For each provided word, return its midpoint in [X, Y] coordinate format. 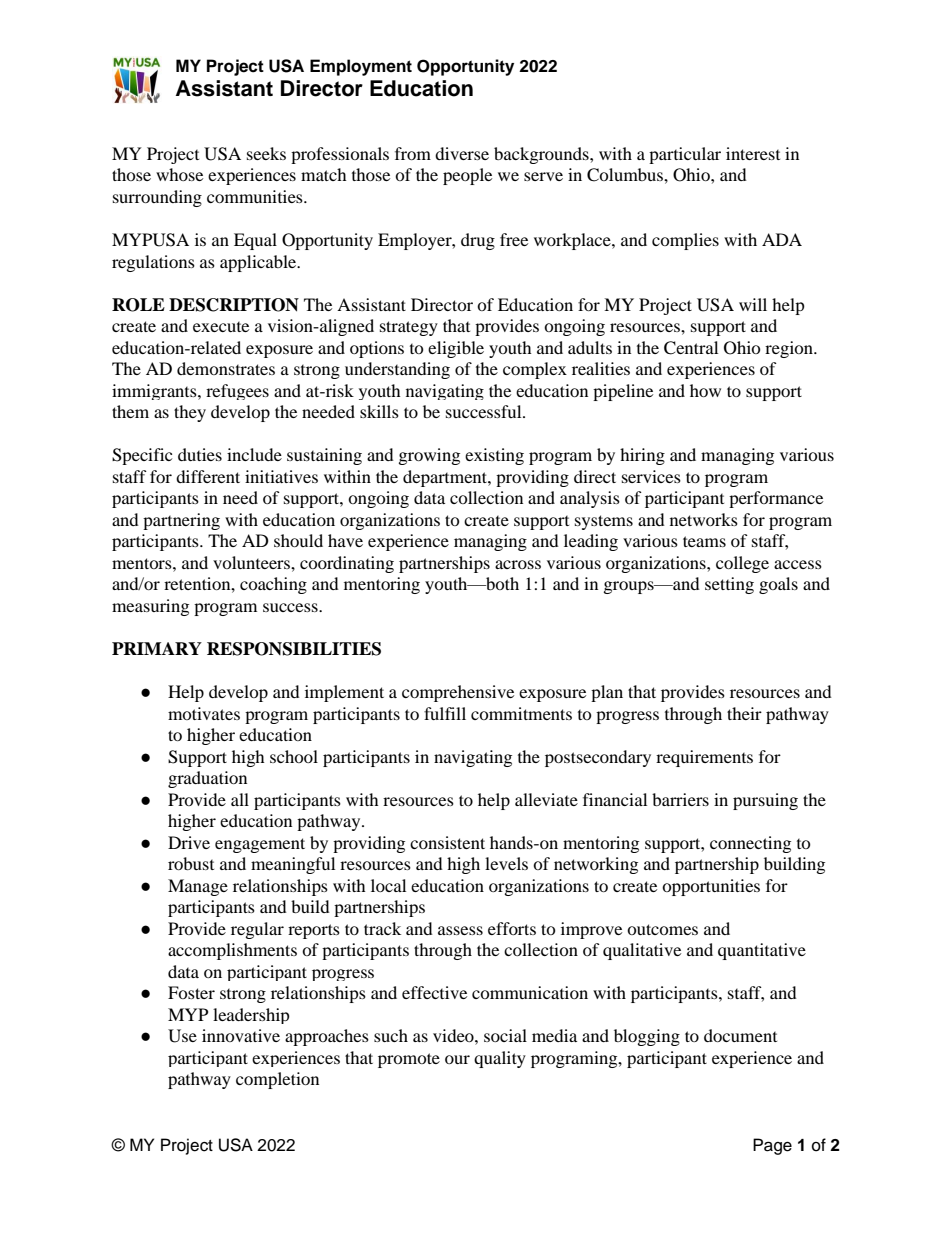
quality [500, 1059]
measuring [150, 607]
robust [191, 863]
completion [277, 1080]
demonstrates [226, 368]
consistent [447, 842]
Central [691, 348]
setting [729, 585]
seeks [266, 153]
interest [753, 153]
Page [772, 1146]
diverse [462, 153]
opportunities [711, 887]
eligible [456, 349]
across [518, 564]
